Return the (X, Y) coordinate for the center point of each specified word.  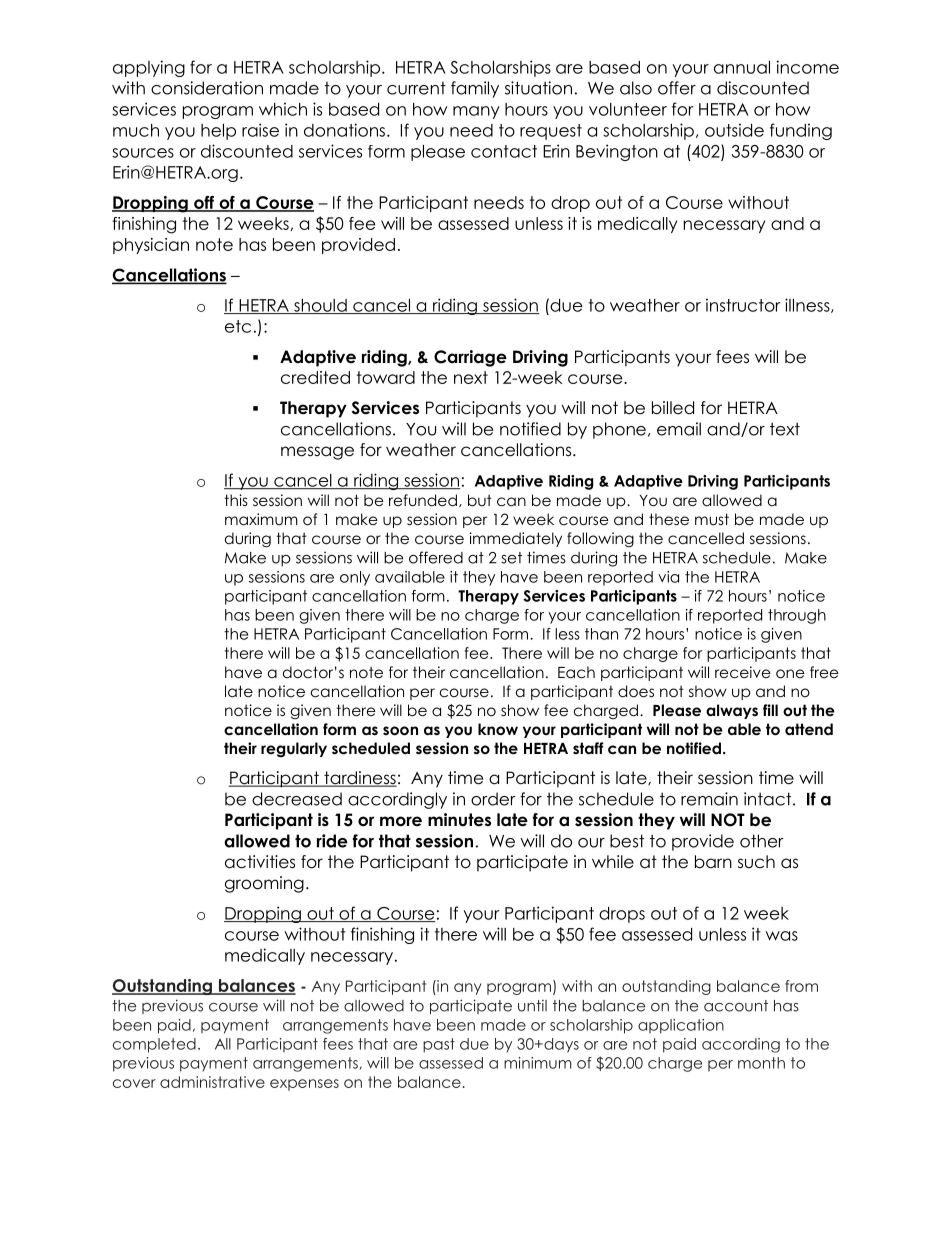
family (475, 89)
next (471, 377)
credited (315, 377)
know (498, 729)
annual (742, 67)
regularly (294, 749)
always (732, 711)
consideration (207, 88)
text (785, 429)
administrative (212, 1082)
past (439, 1045)
